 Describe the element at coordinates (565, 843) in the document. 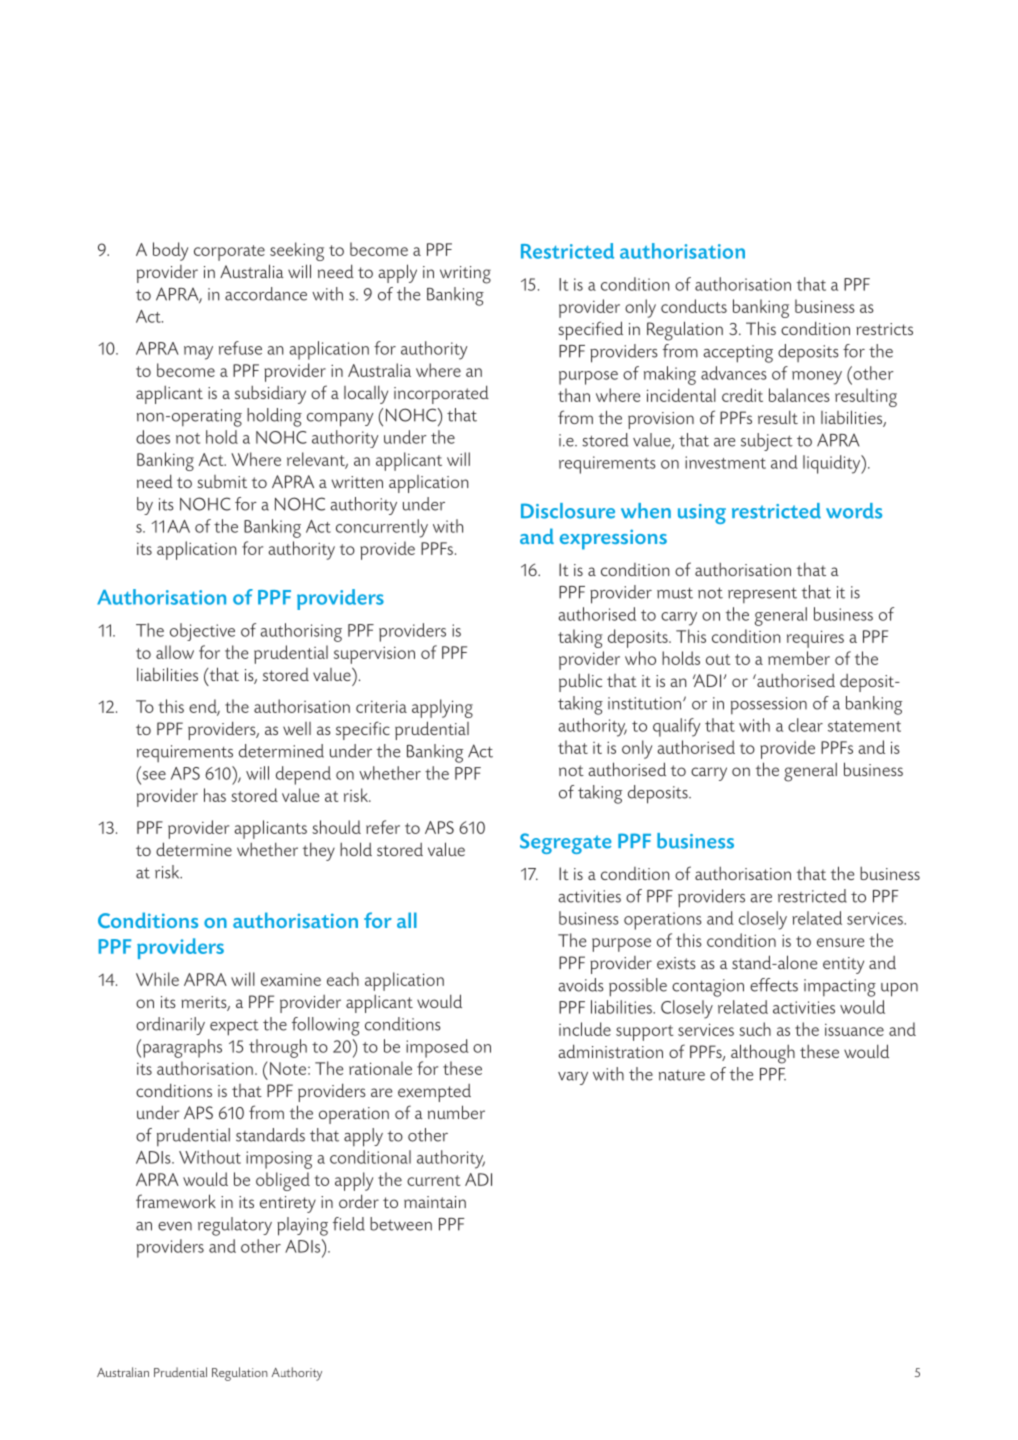

I see `Segregate` at that location.
